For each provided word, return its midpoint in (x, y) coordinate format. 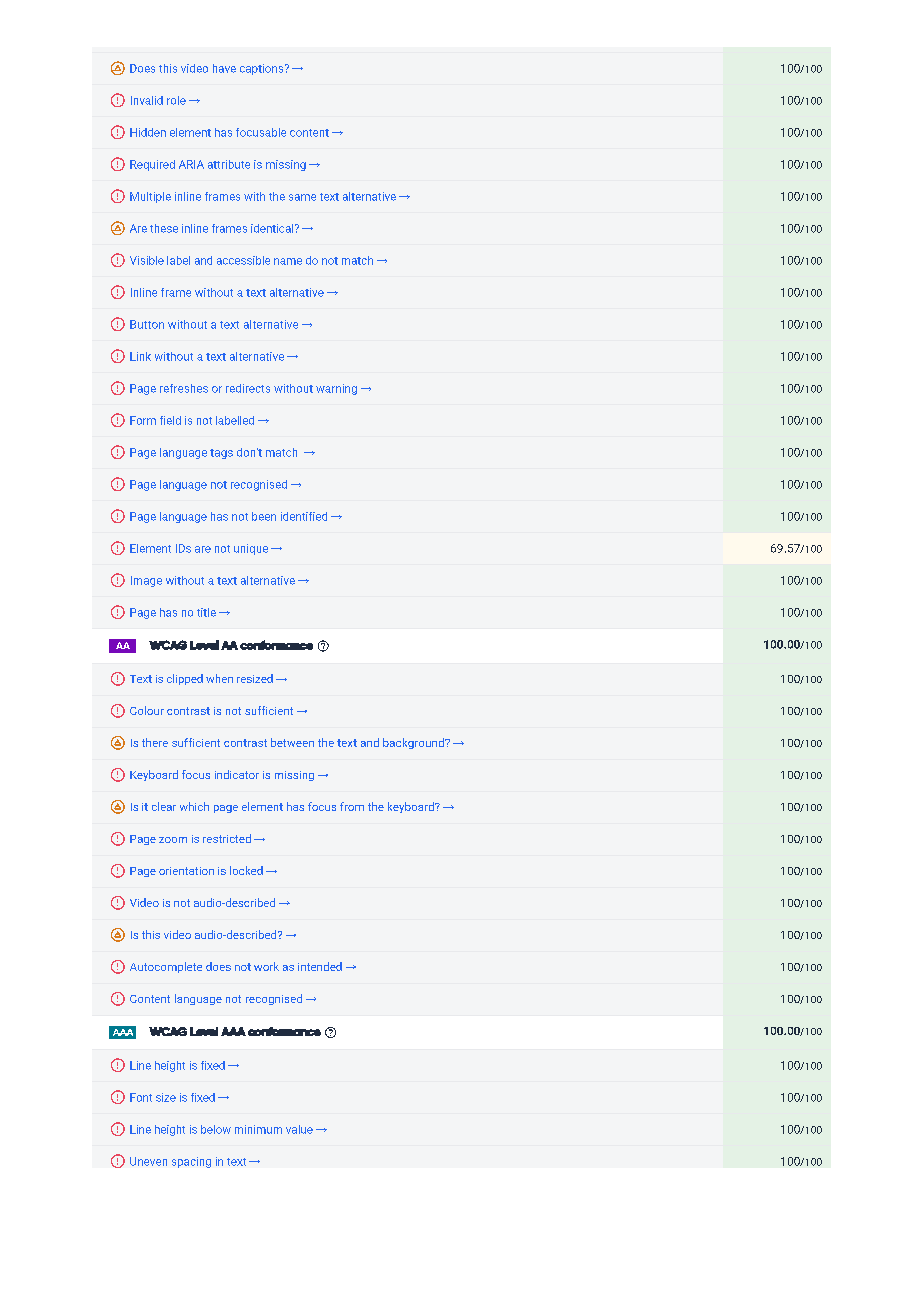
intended (320, 966)
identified (304, 516)
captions (263, 69)
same (302, 197)
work (266, 966)
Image (146, 581)
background (414, 743)
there (155, 742)
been (264, 516)
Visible (147, 260)
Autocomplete (166, 967)
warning (336, 389)
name (288, 261)
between (292, 742)
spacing (191, 1162)
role (176, 100)
